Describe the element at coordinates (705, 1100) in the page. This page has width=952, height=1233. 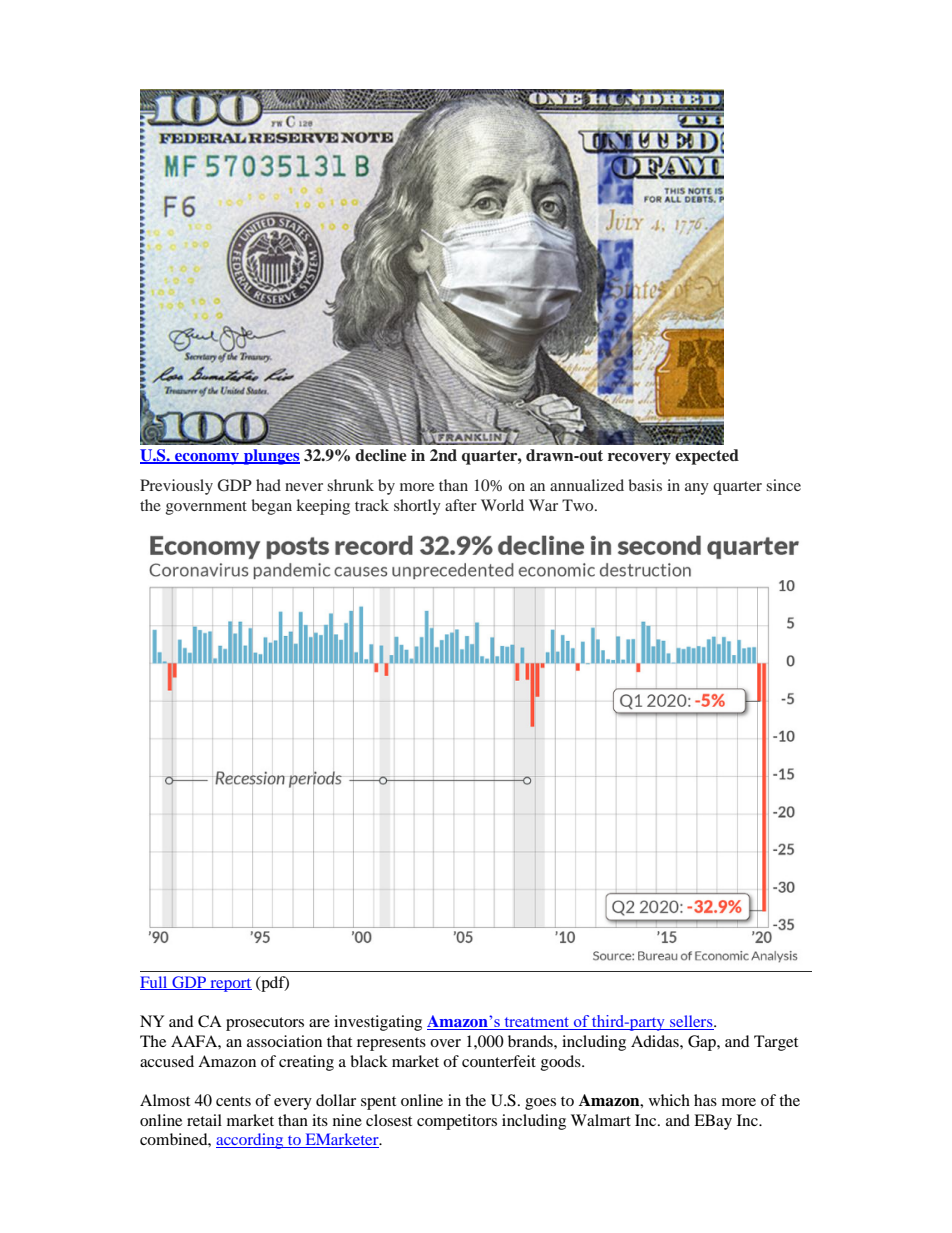
I see `has` at that location.
